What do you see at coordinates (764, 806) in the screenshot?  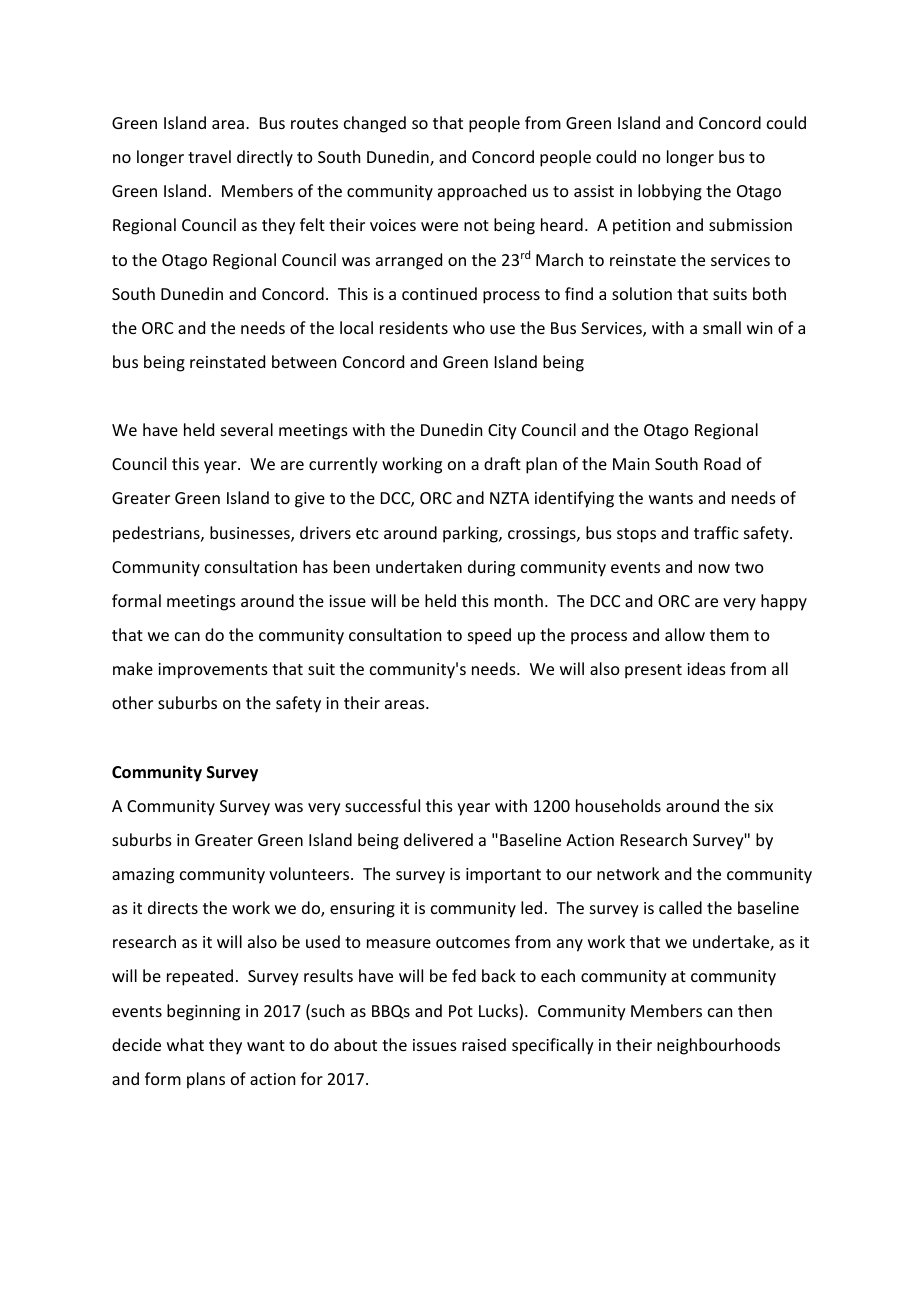 I see `six` at bounding box center [764, 806].
